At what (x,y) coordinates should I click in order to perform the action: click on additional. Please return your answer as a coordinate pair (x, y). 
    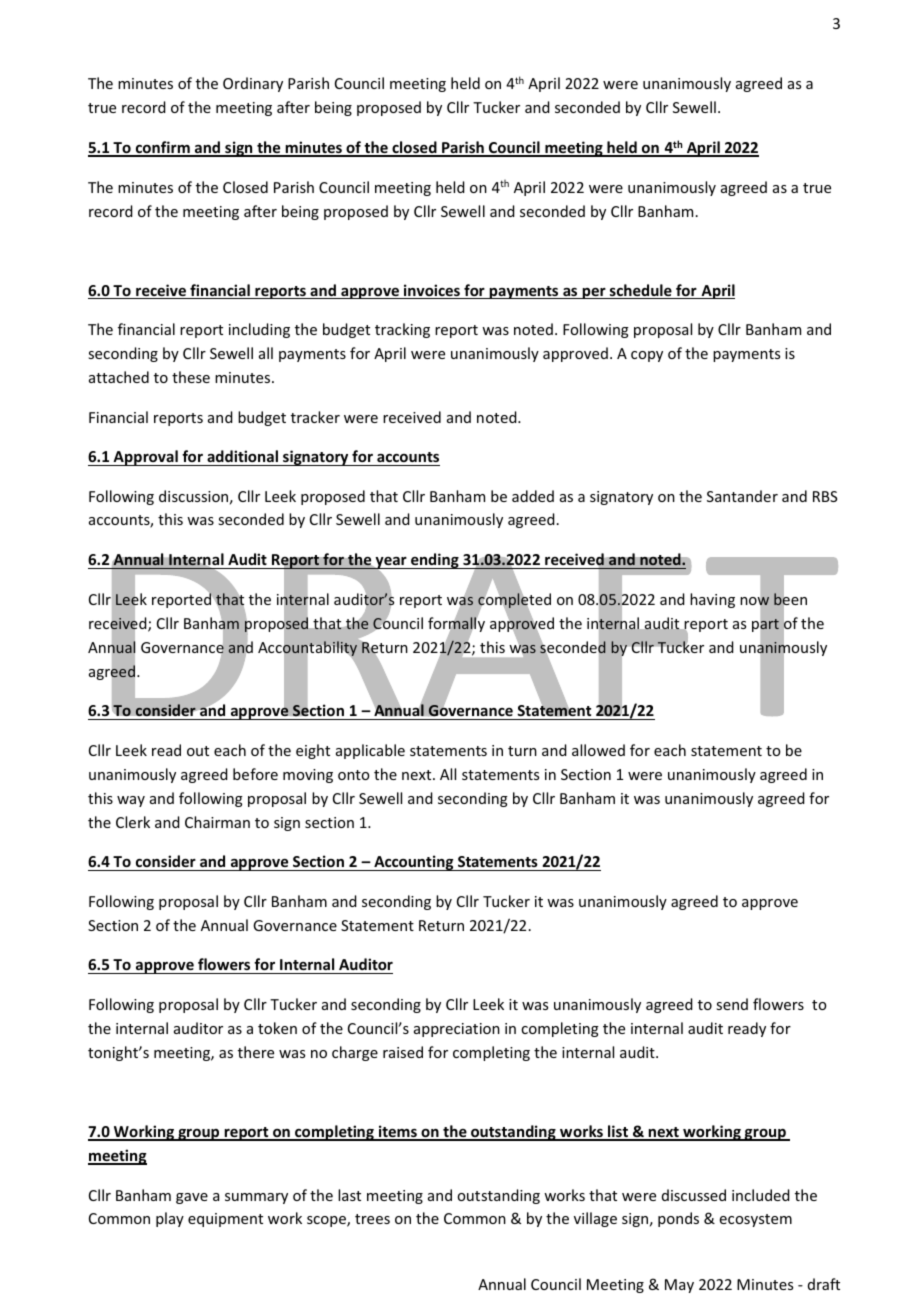
    Looking at the image, I should click on (242, 456).
